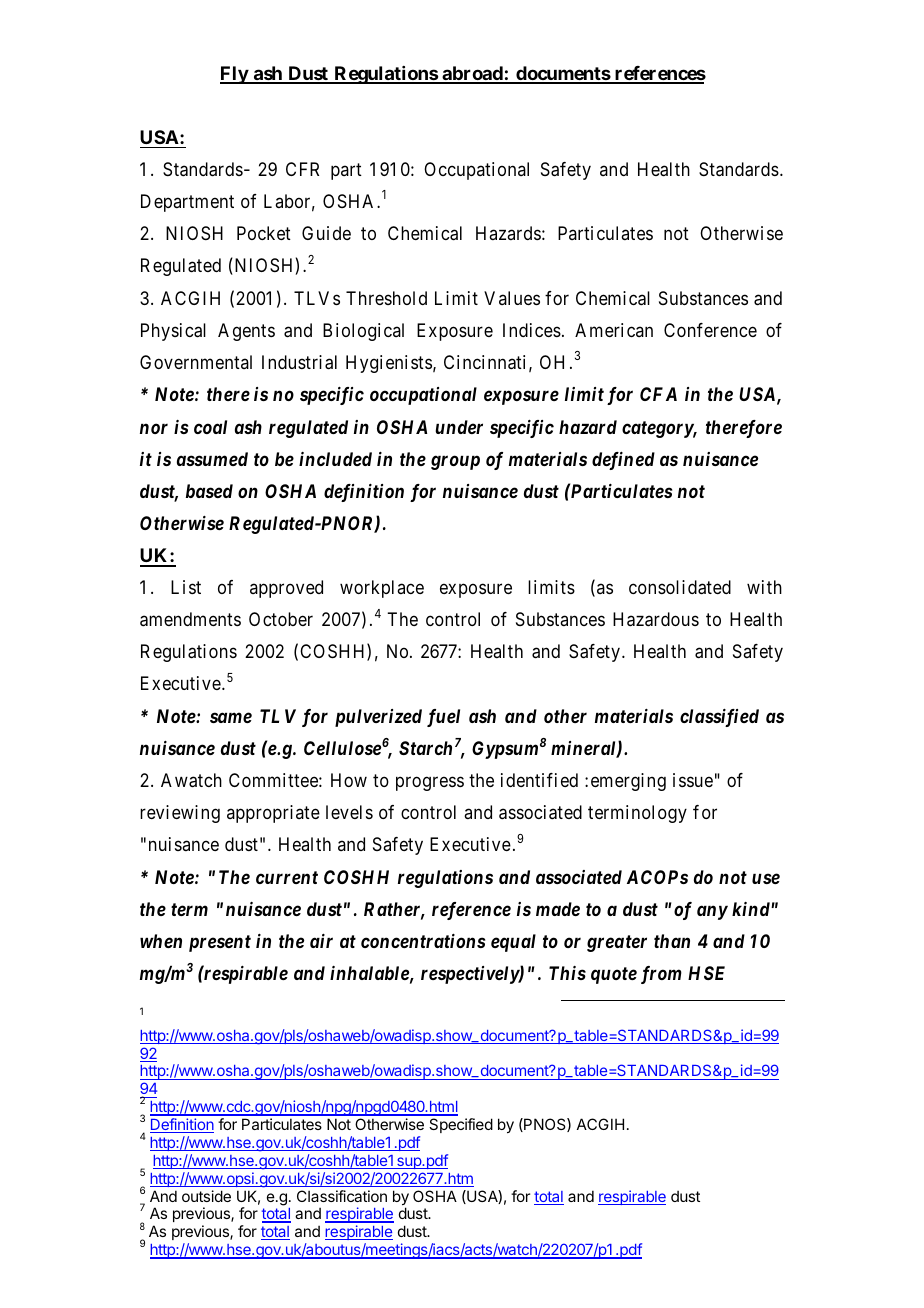  I want to click on Fly, so click(234, 75).
